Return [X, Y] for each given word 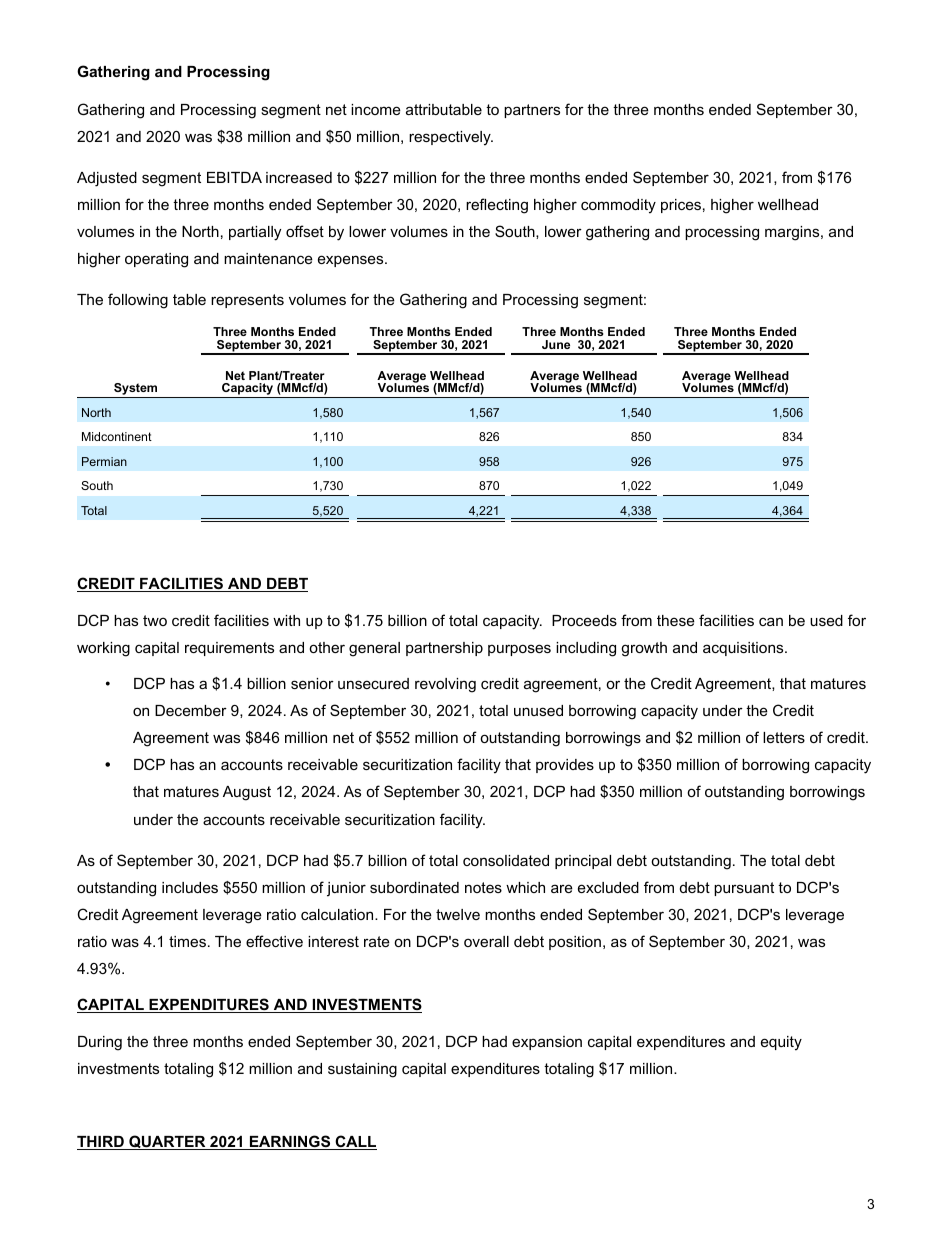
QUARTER [167, 1142]
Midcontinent [117, 436]
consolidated [506, 860]
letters [784, 737]
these [676, 620]
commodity [618, 206]
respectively [451, 138]
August [247, 793]
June [556, 344]
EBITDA [234, 177]
